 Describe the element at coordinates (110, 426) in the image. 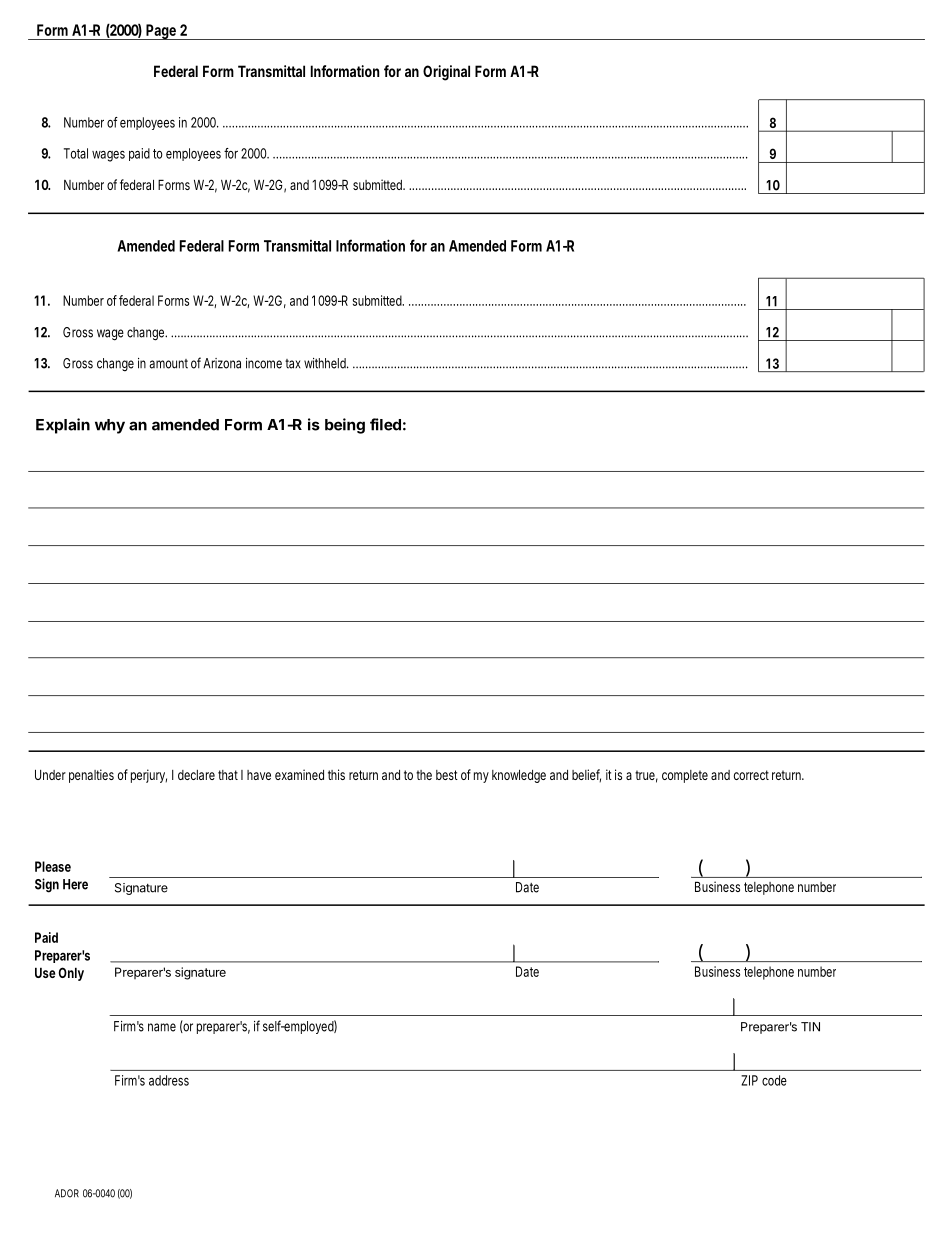

I see `why` at that location.
